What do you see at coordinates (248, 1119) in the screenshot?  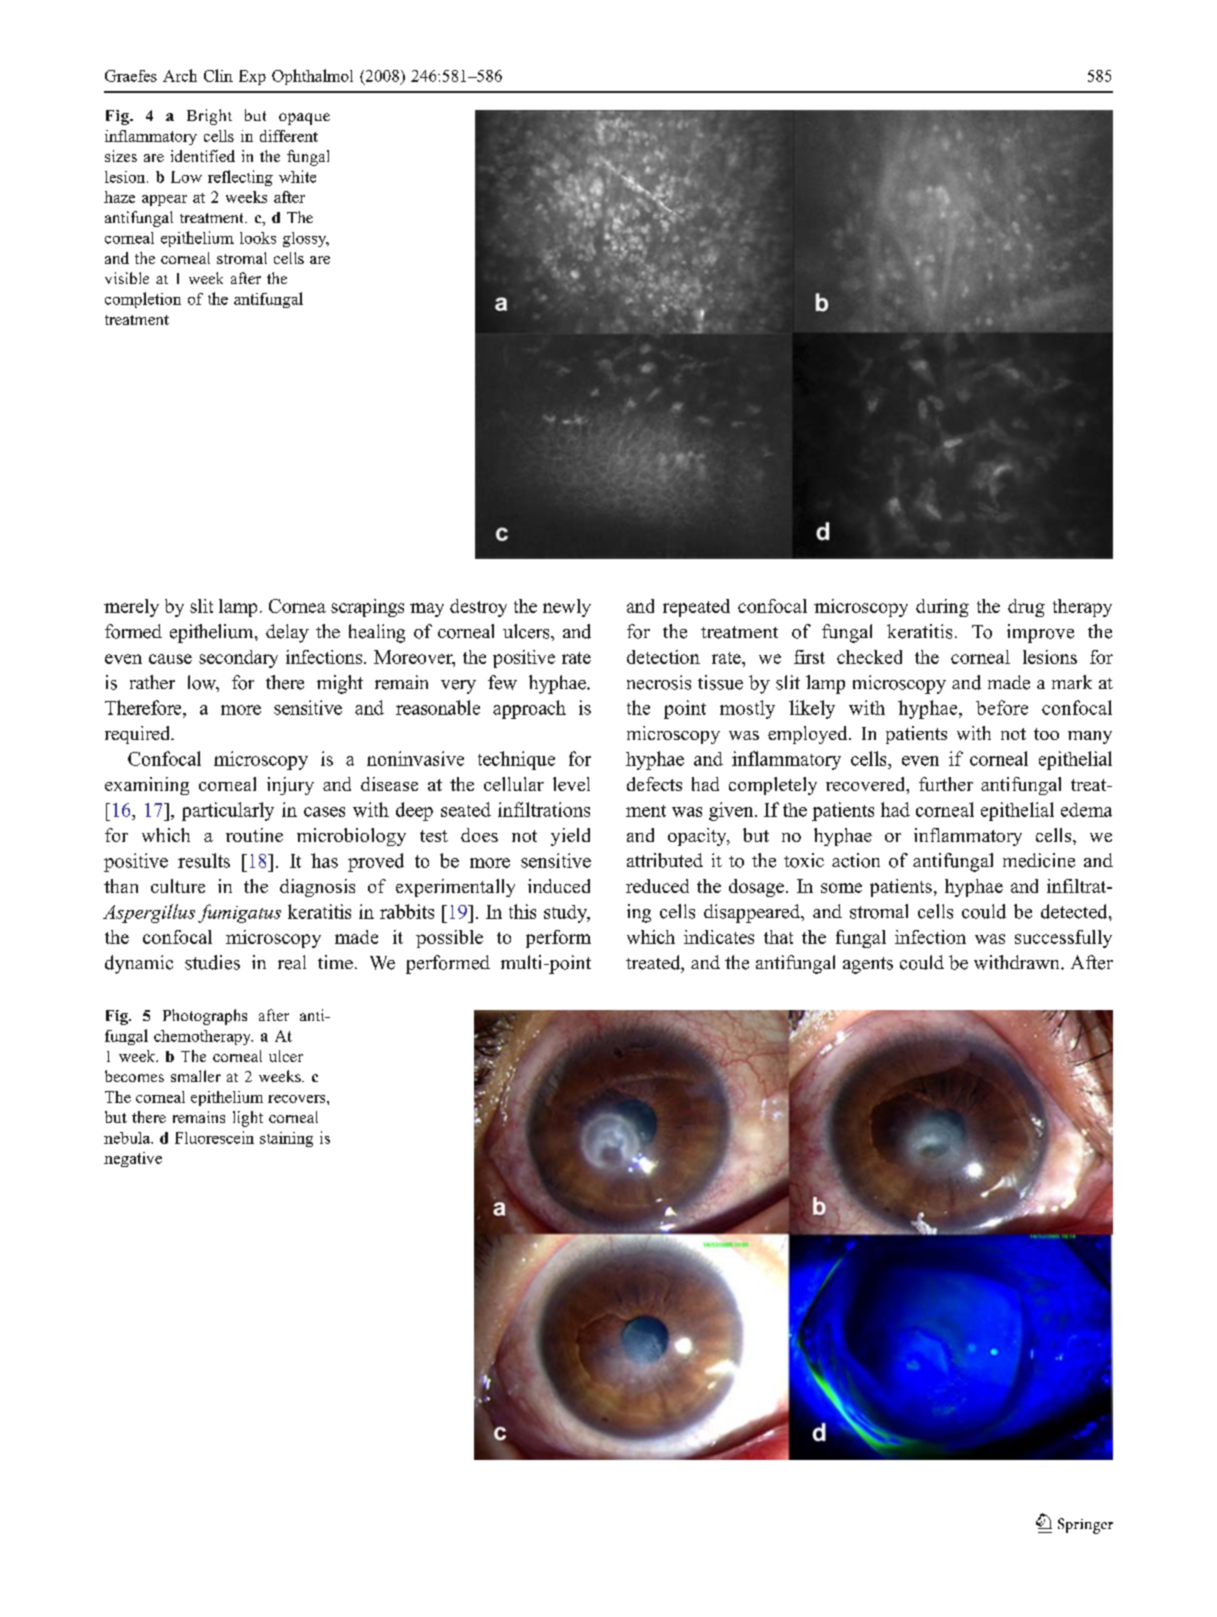 I see `light` at bounding box center [248, 1119].
